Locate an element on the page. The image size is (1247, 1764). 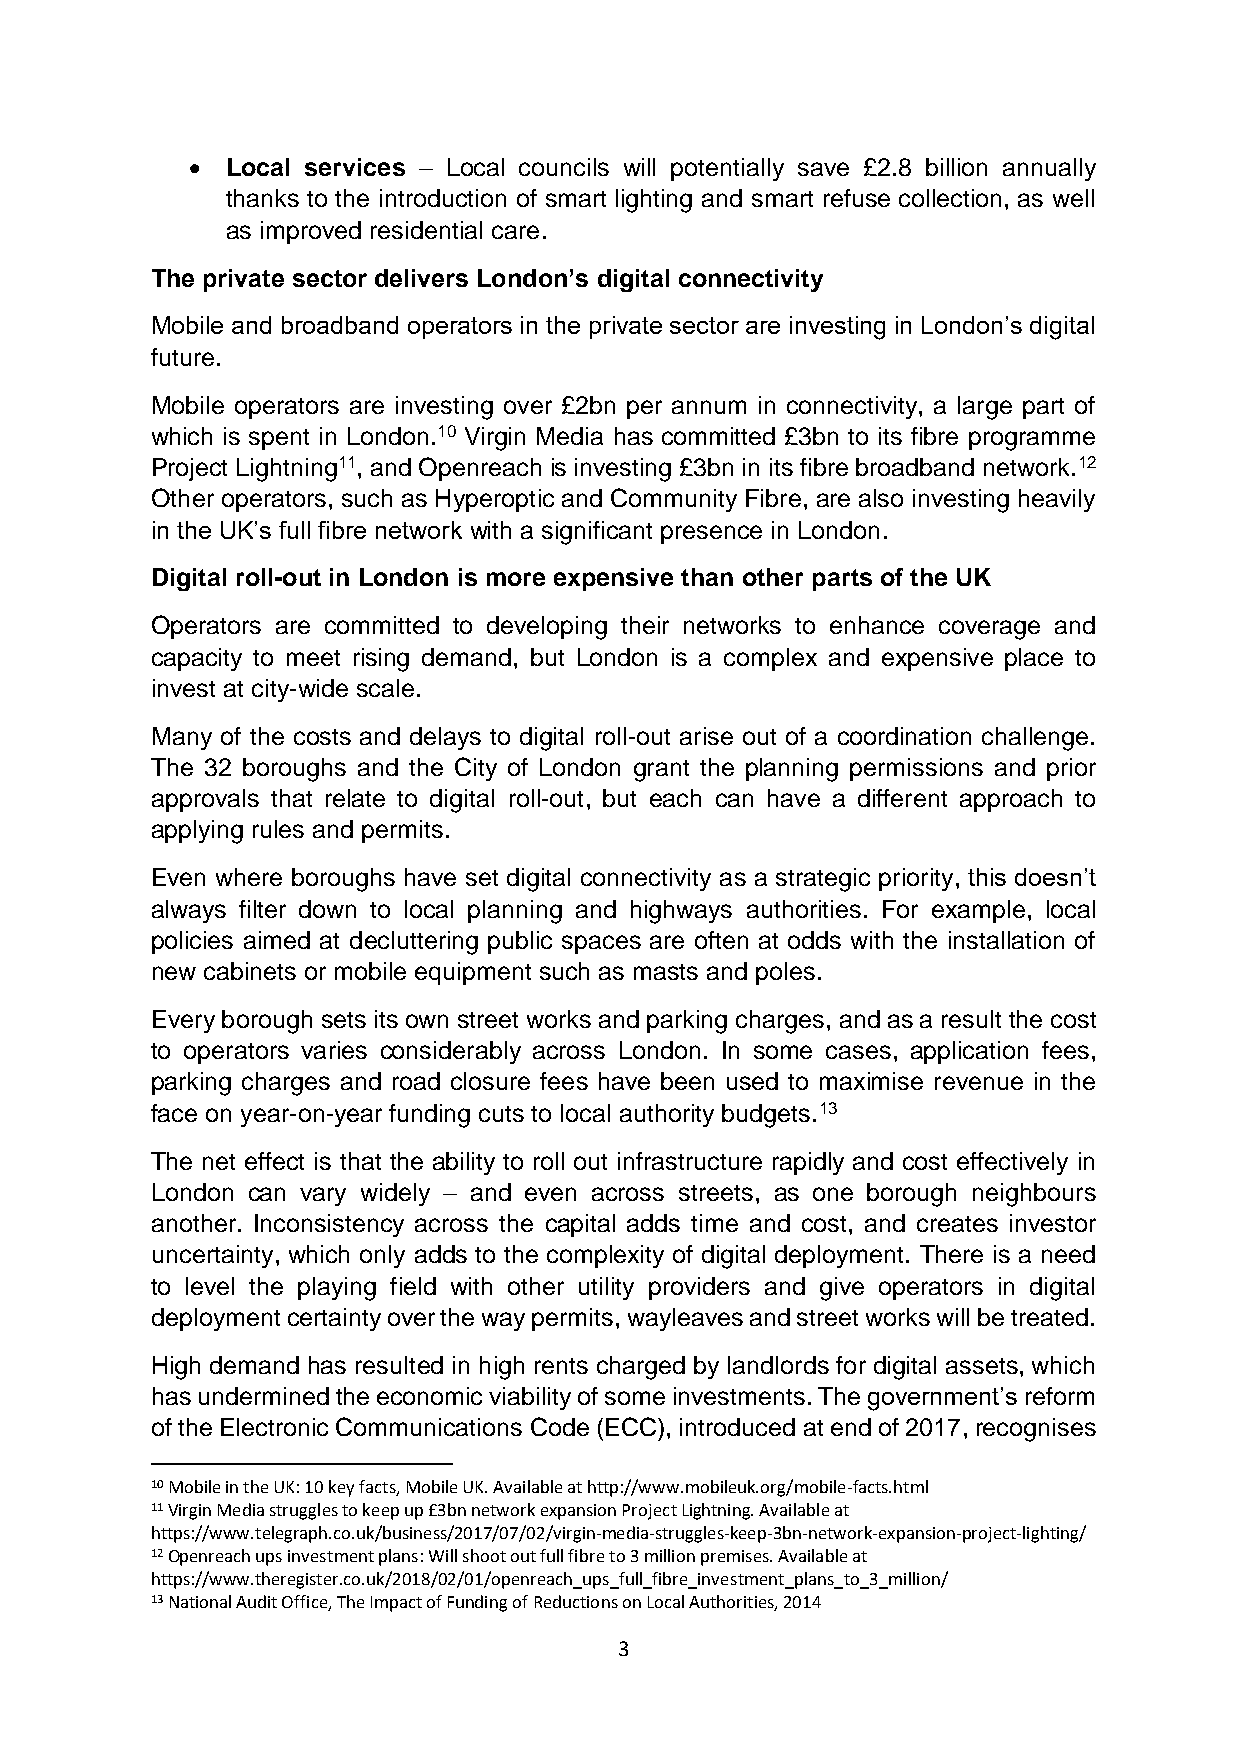
recognises is located at coordinates (1036, 1430).
